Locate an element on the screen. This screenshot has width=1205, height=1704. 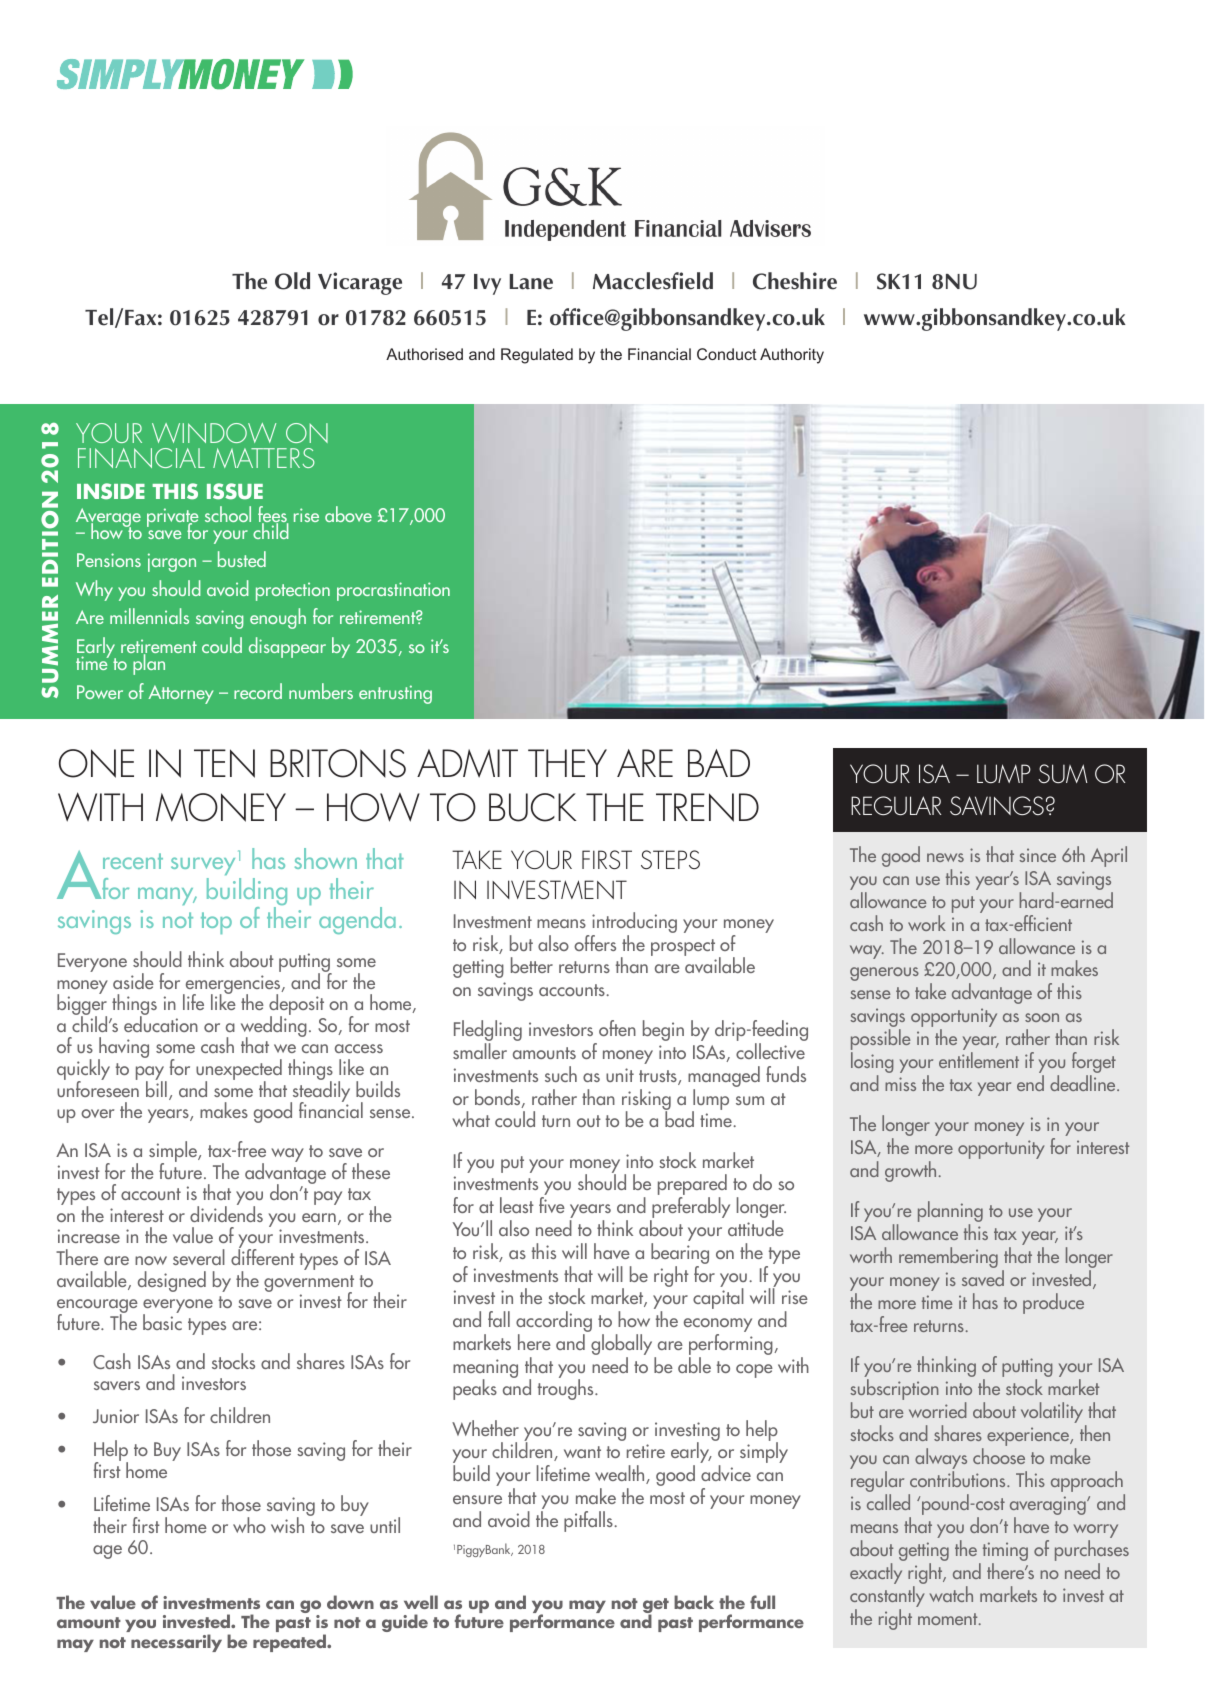
offers is located at coordinates (595, 943).
